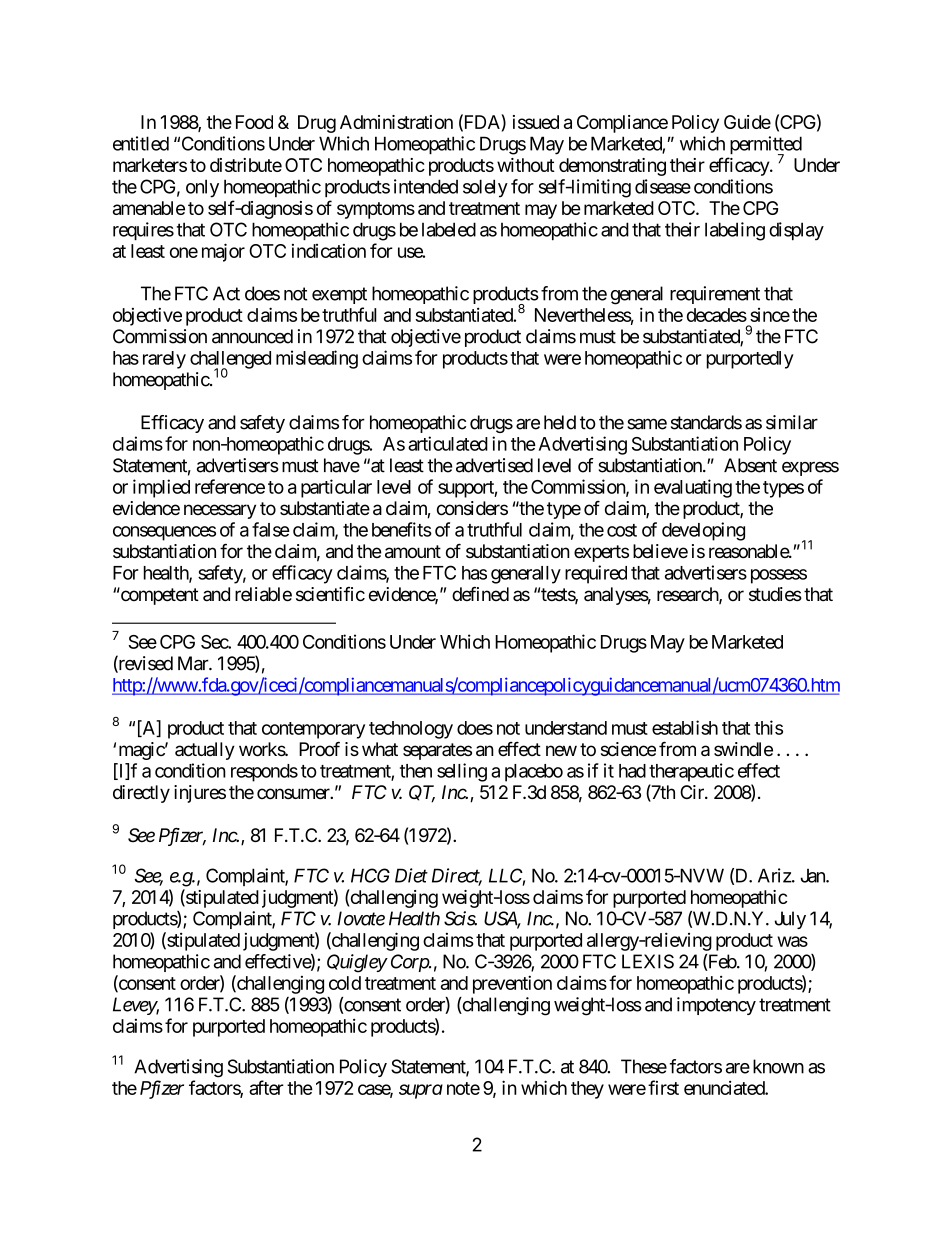 The width and height of the page is (952, 1233). Describe the element at coordinates (411, 730) in the page. I see `technology` at that location.
